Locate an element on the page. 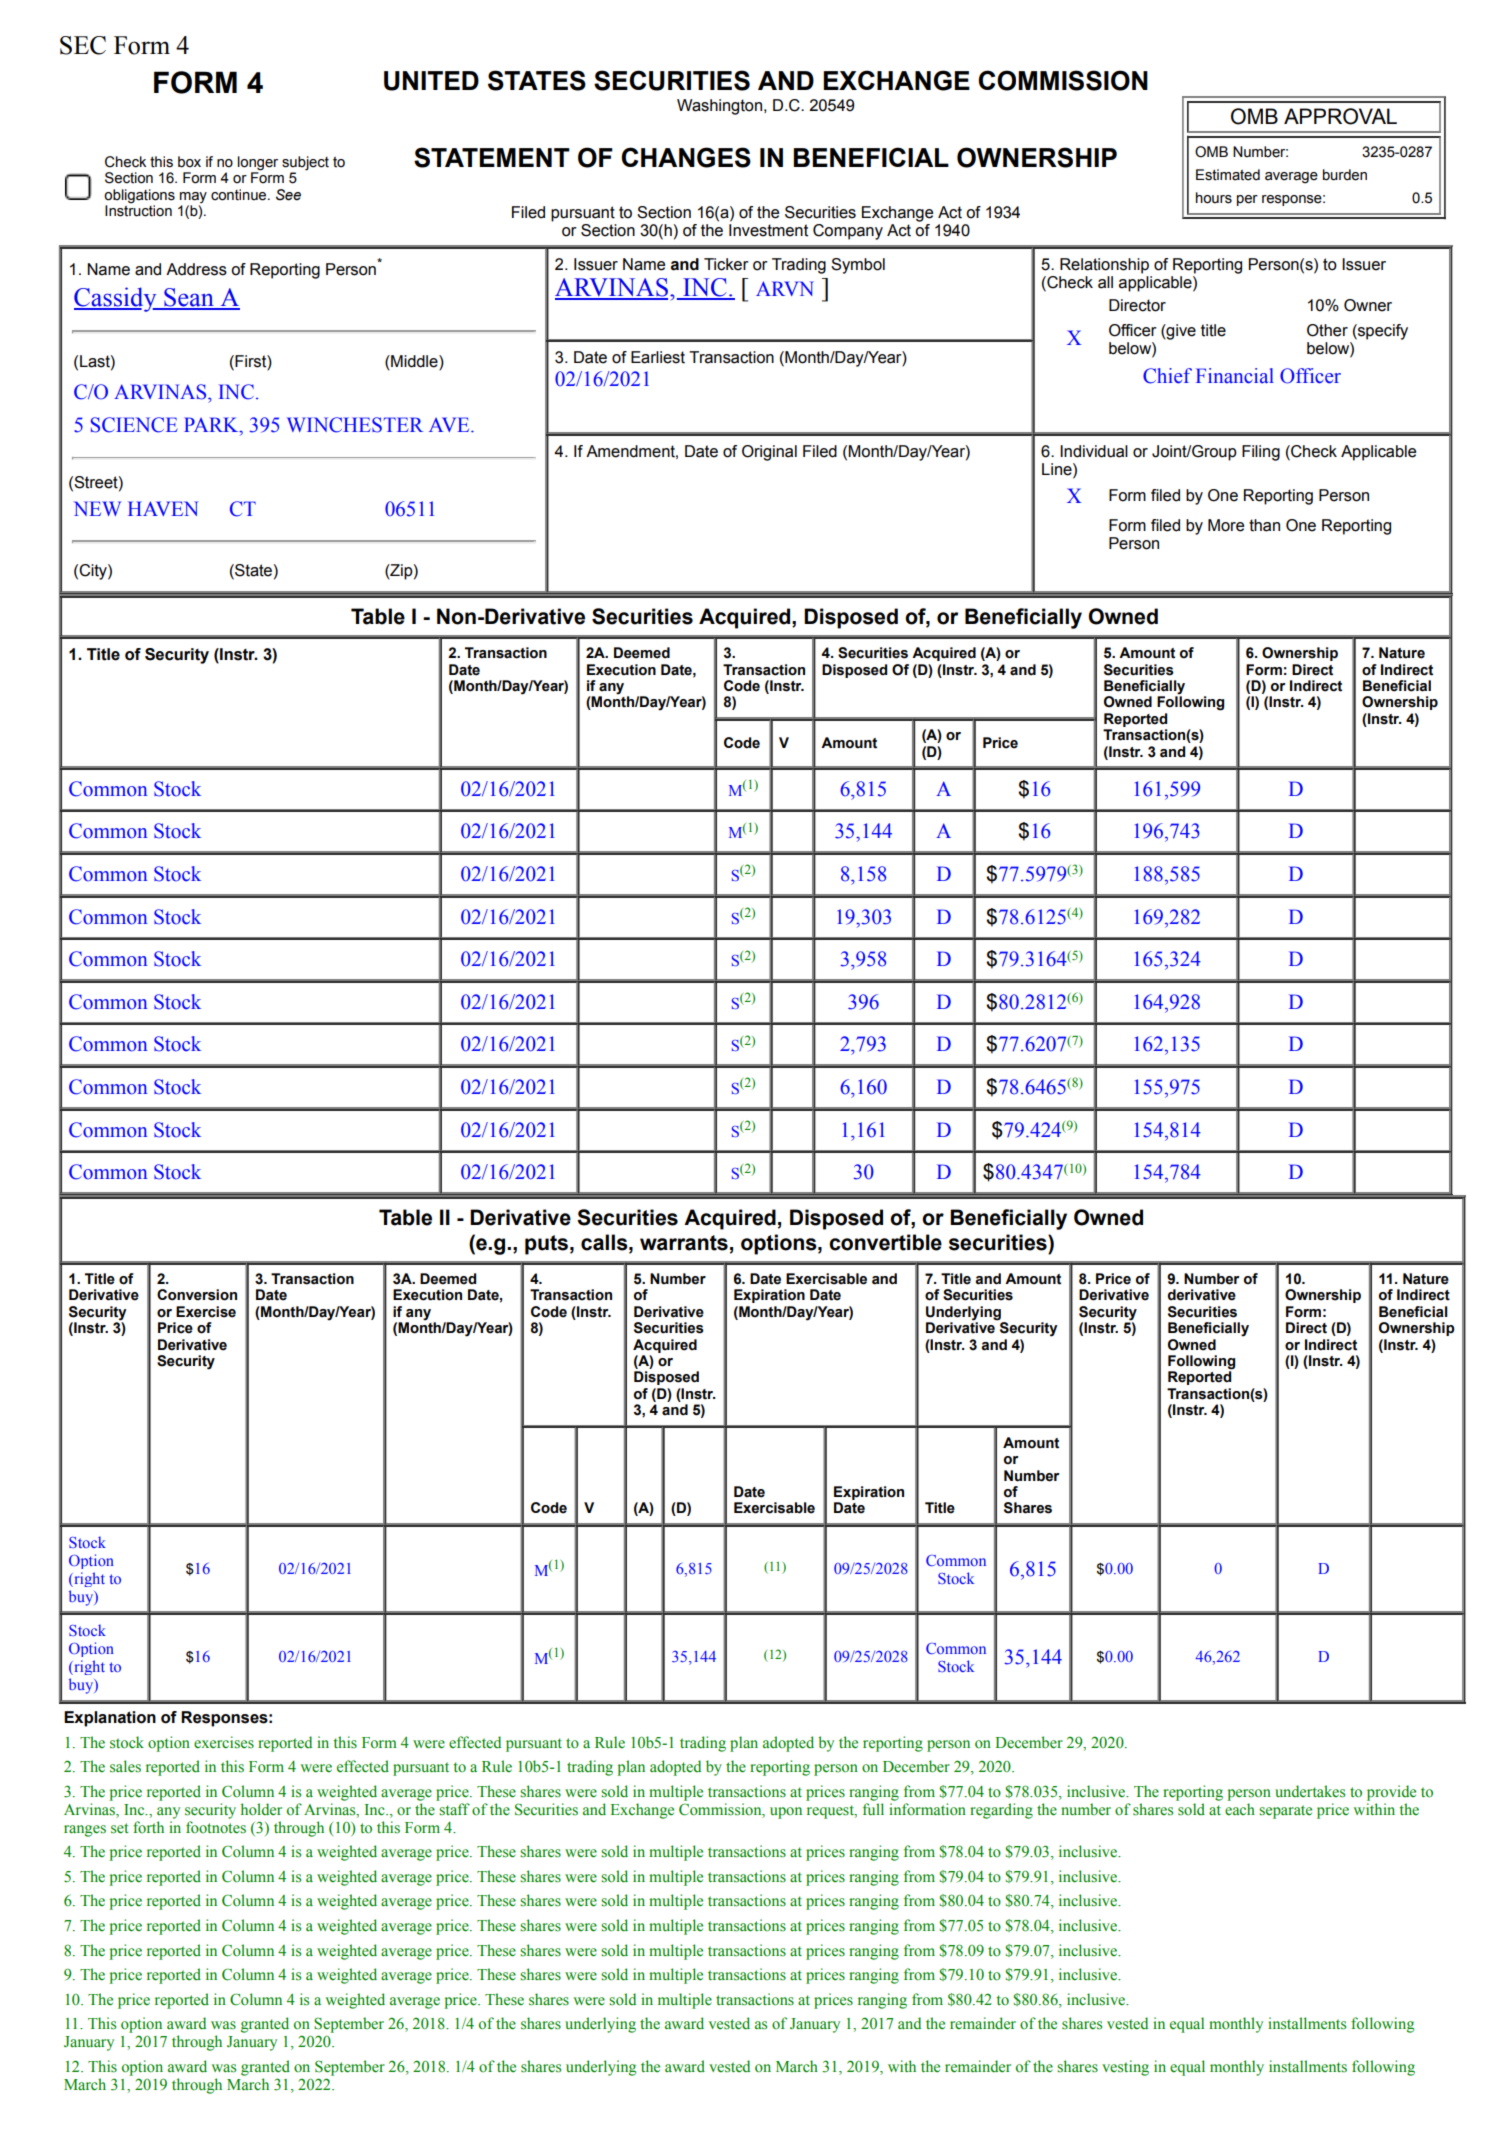 This page has height=2139, width=1511. warrants is located at coordinates (684, 1243).
